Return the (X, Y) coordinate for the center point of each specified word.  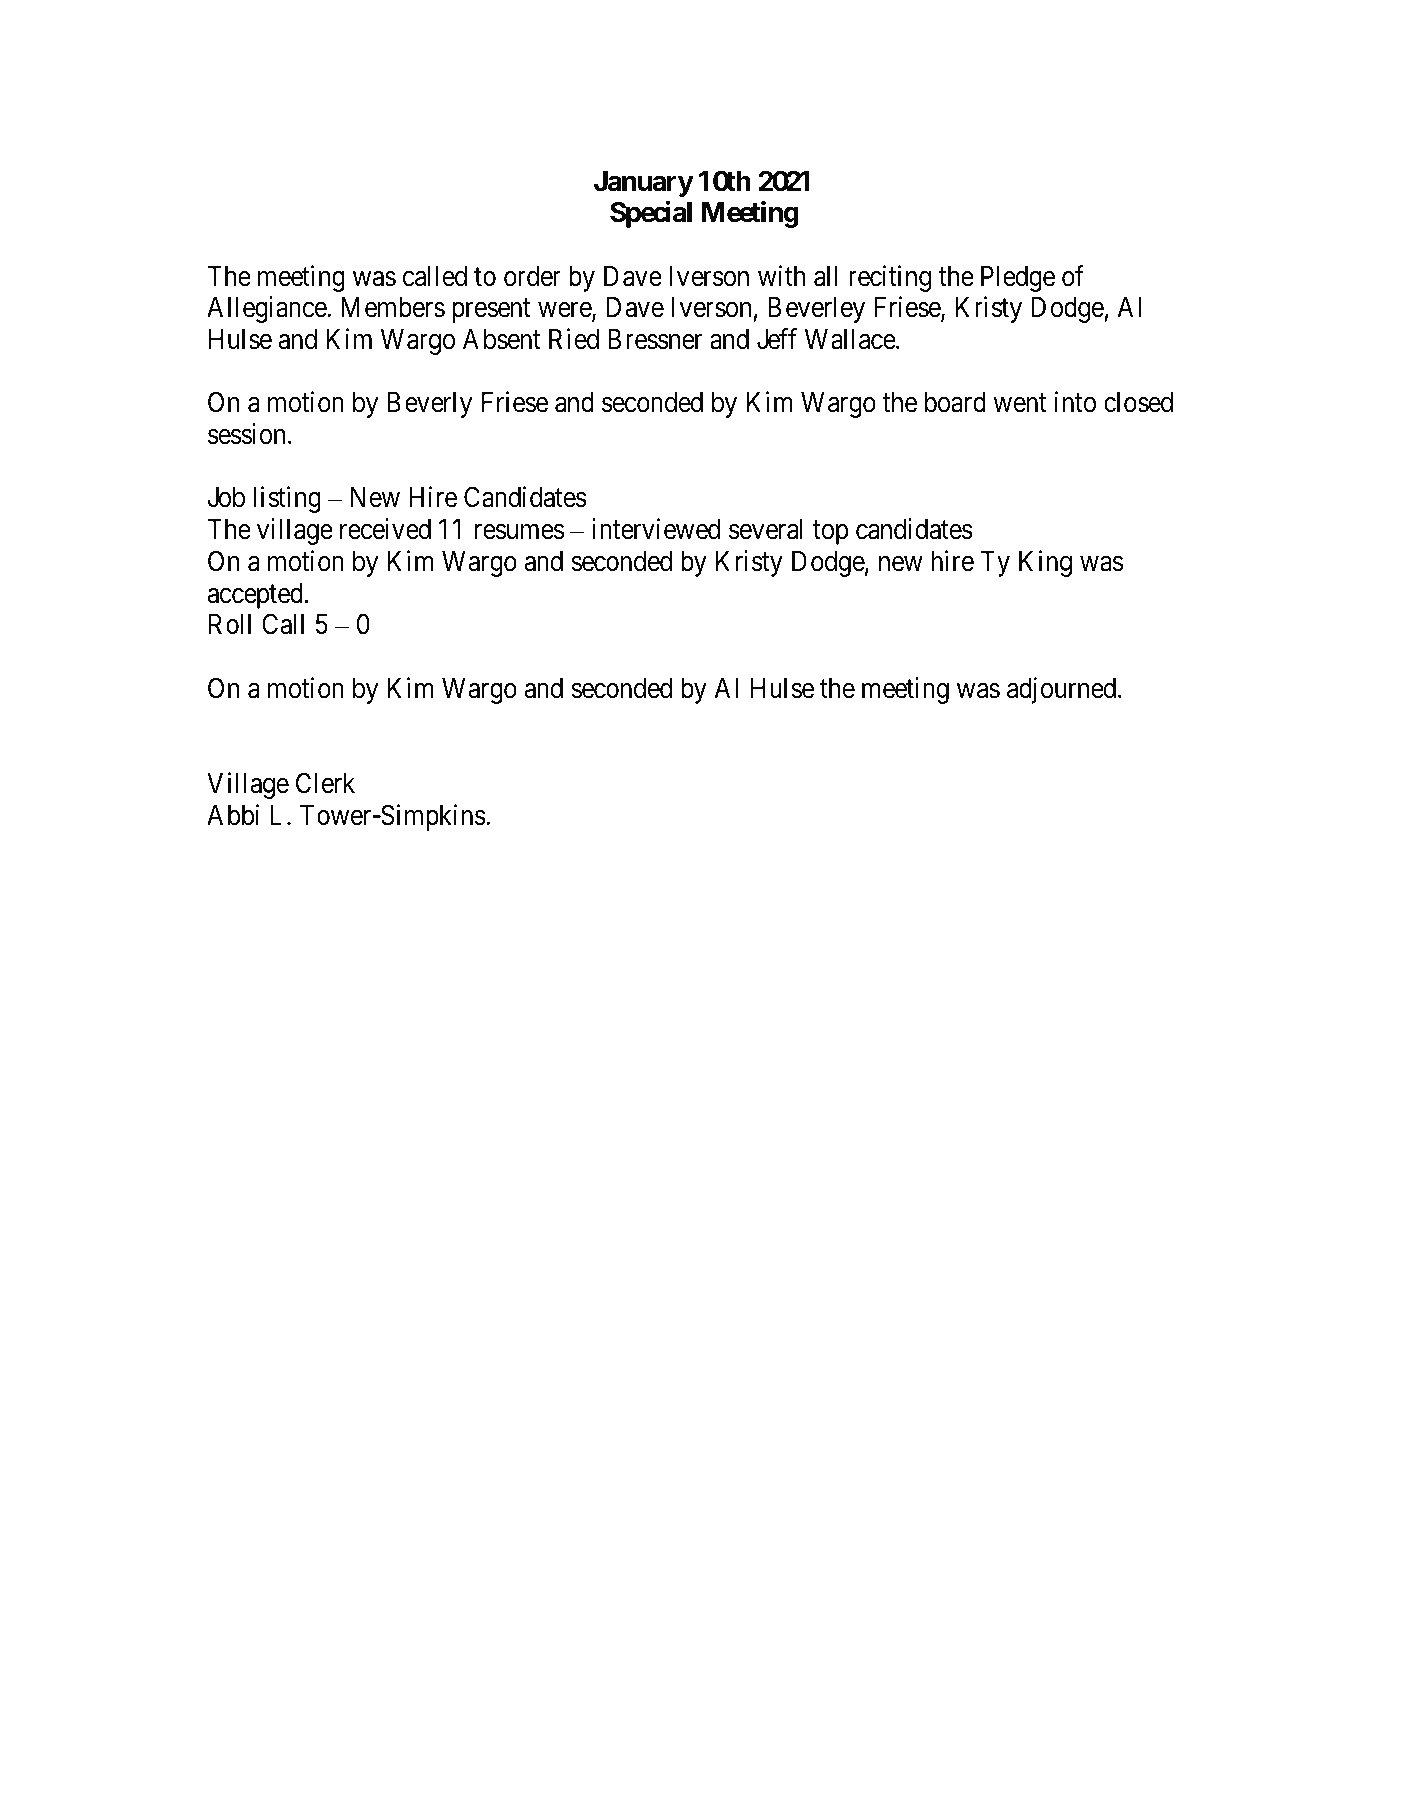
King (1045, 563)
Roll (230, 624)
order (532, 276)
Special (651, 214)
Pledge (1018, 279)
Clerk (325, 783)
